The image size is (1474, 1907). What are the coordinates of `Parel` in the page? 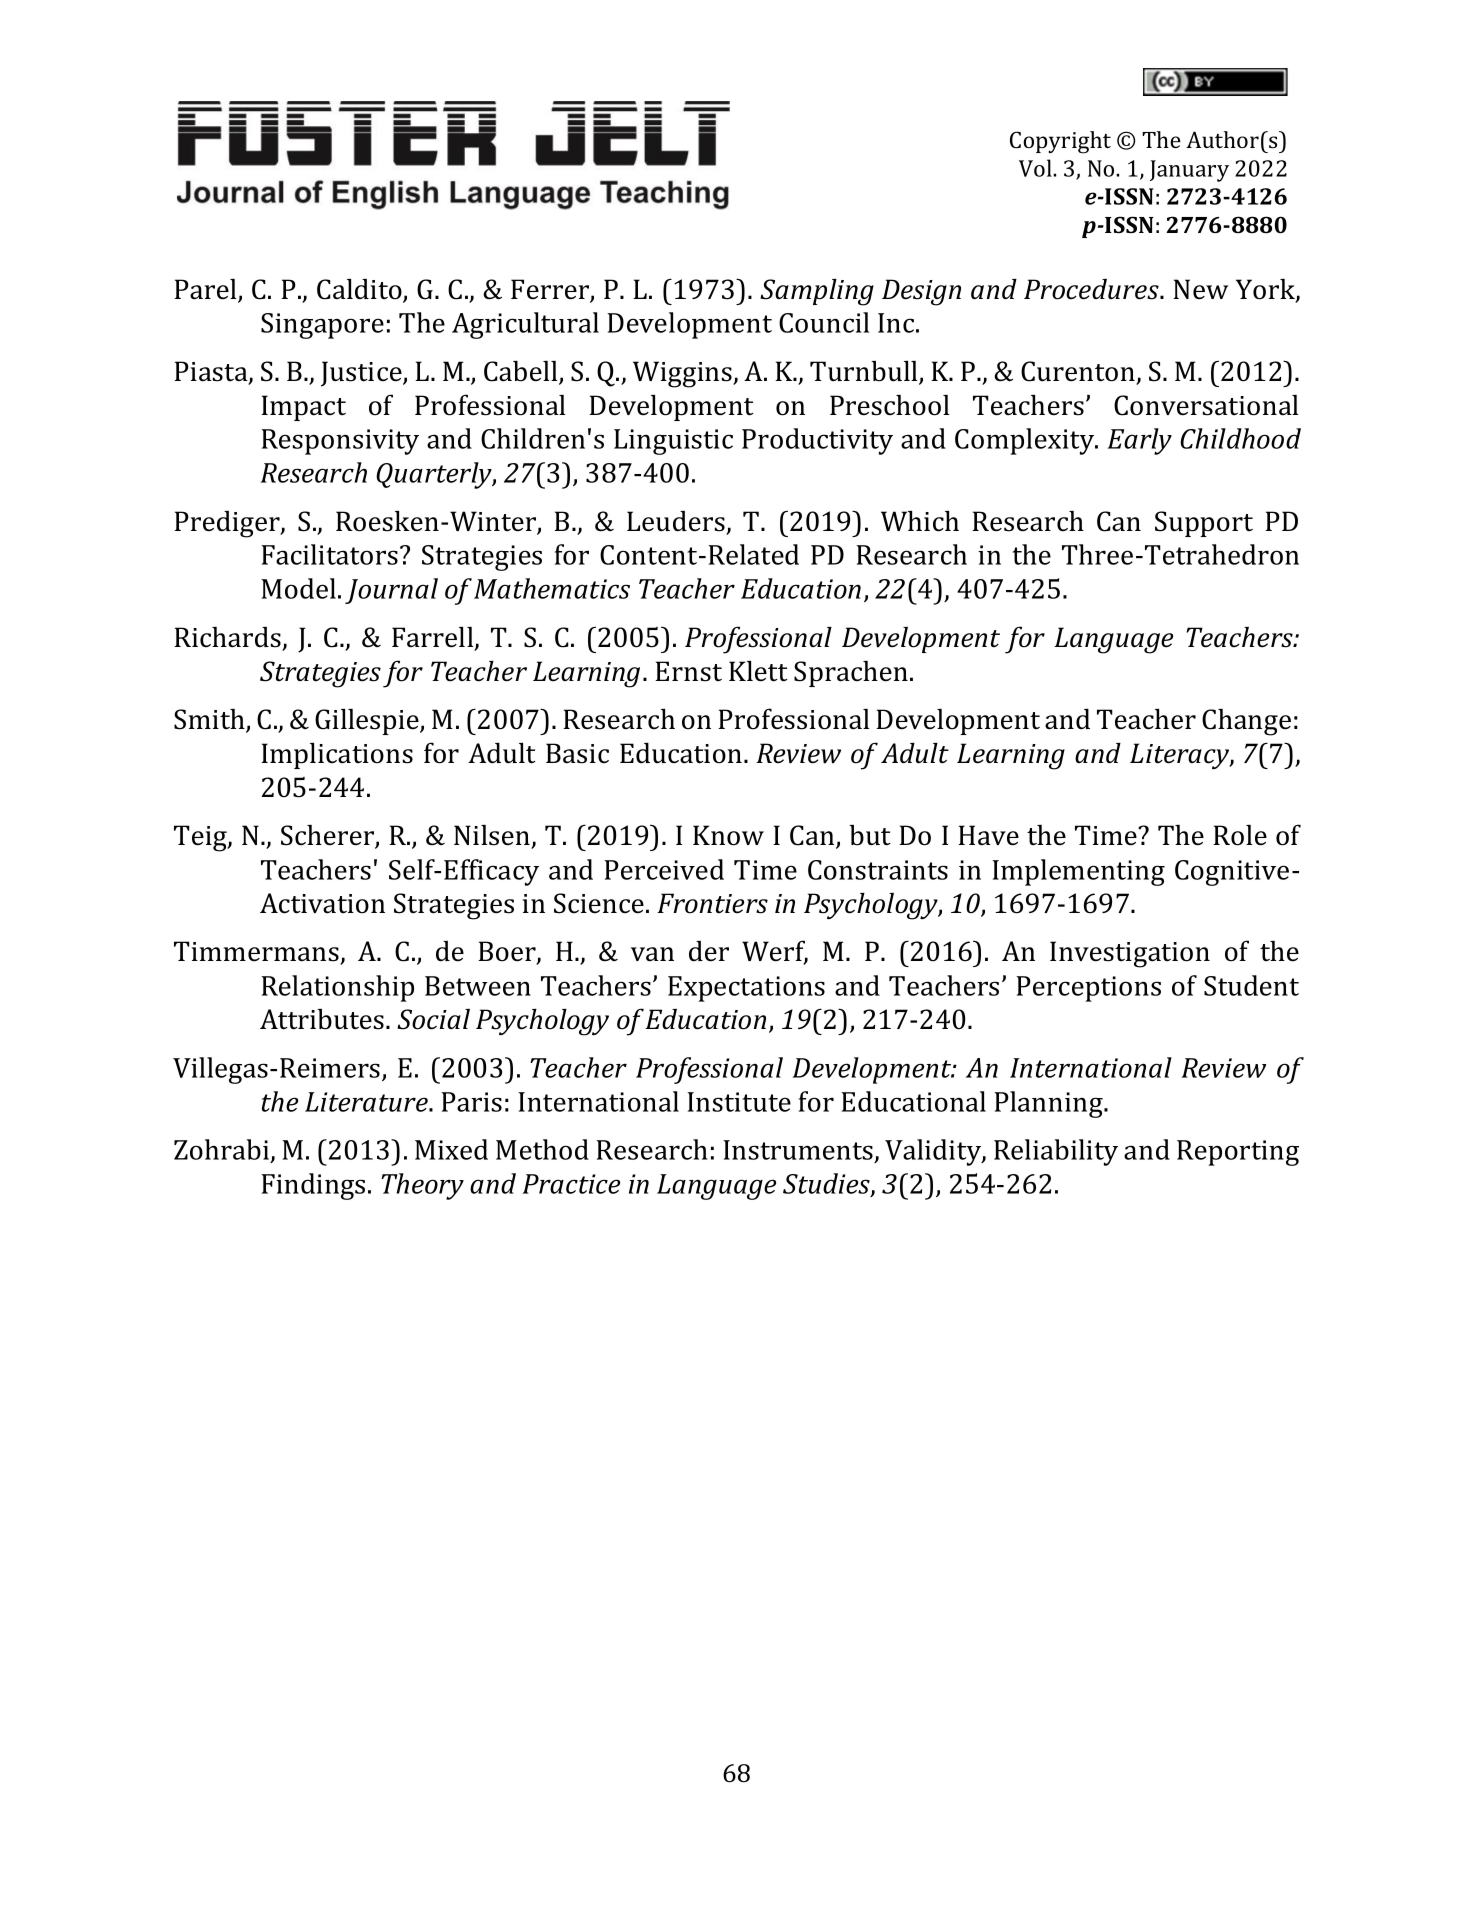 It's located at (206, 290).
